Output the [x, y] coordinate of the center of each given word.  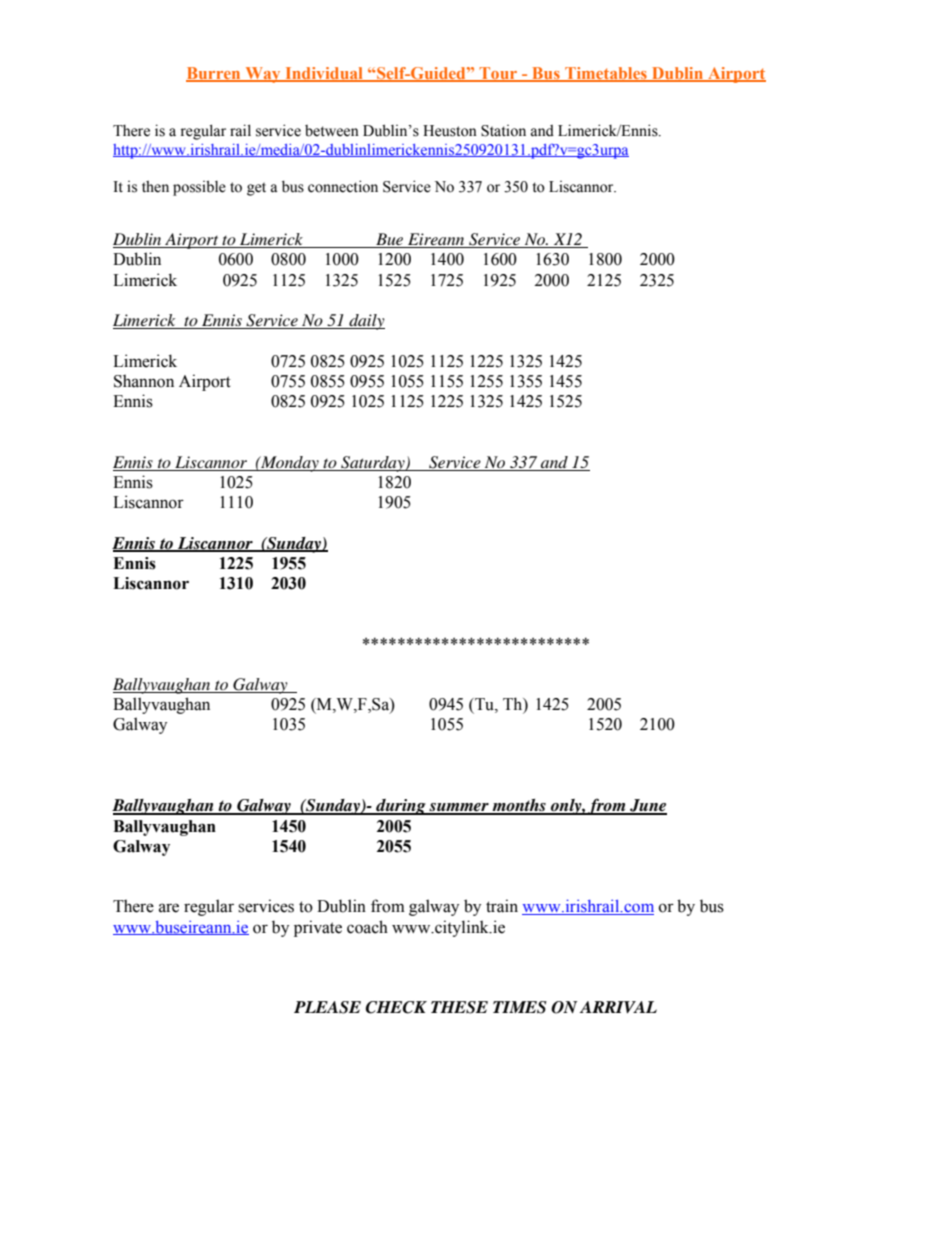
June [647, 806]
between [332, 131]
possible [199, 188]
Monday [290, 464]
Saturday [373, 464]
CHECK [396, 1007]
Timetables [606, 74]
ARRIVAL [618, 1007]
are [169, 908]
